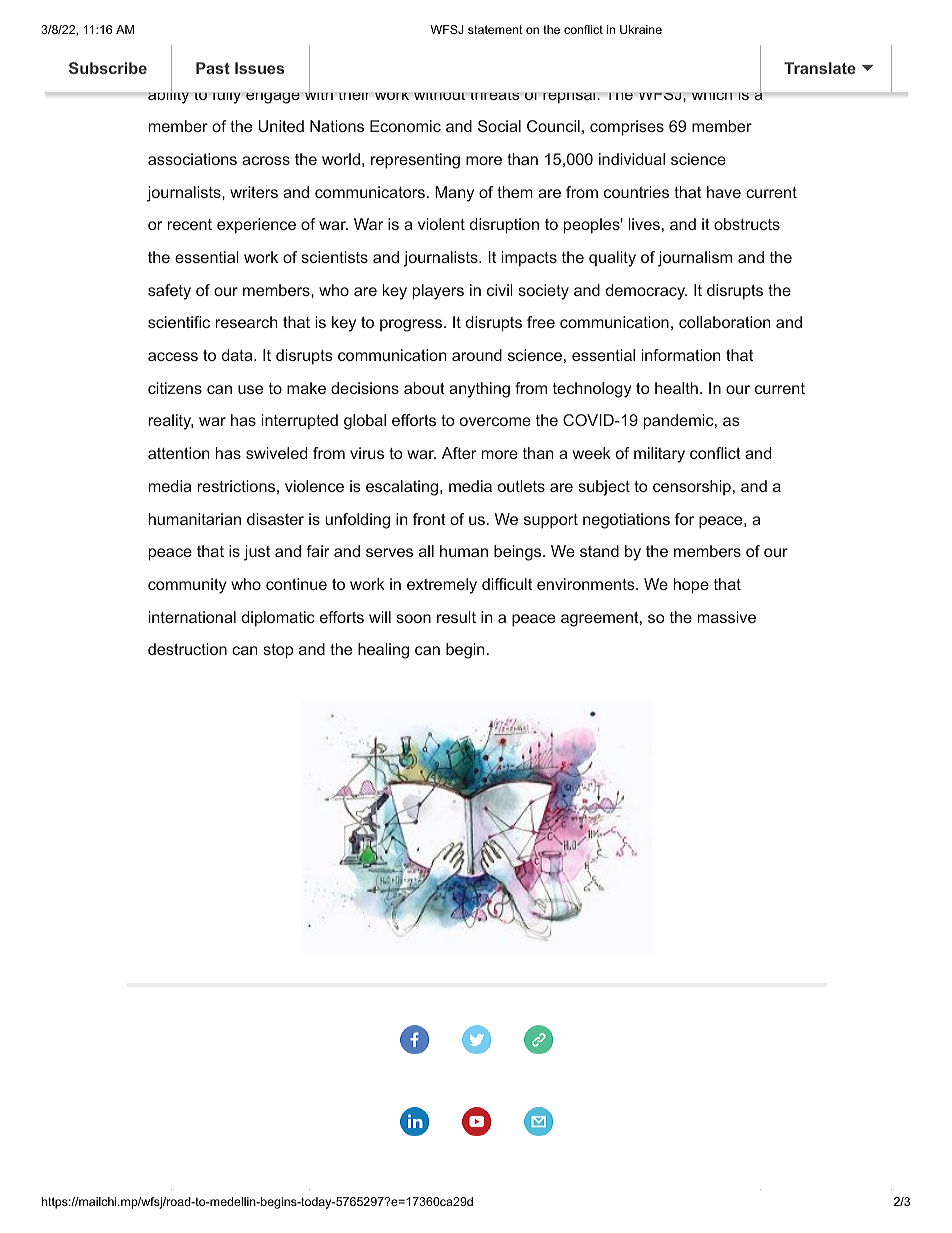 The image size is (952, 1233). I want to click on access, so click(173, 356).
